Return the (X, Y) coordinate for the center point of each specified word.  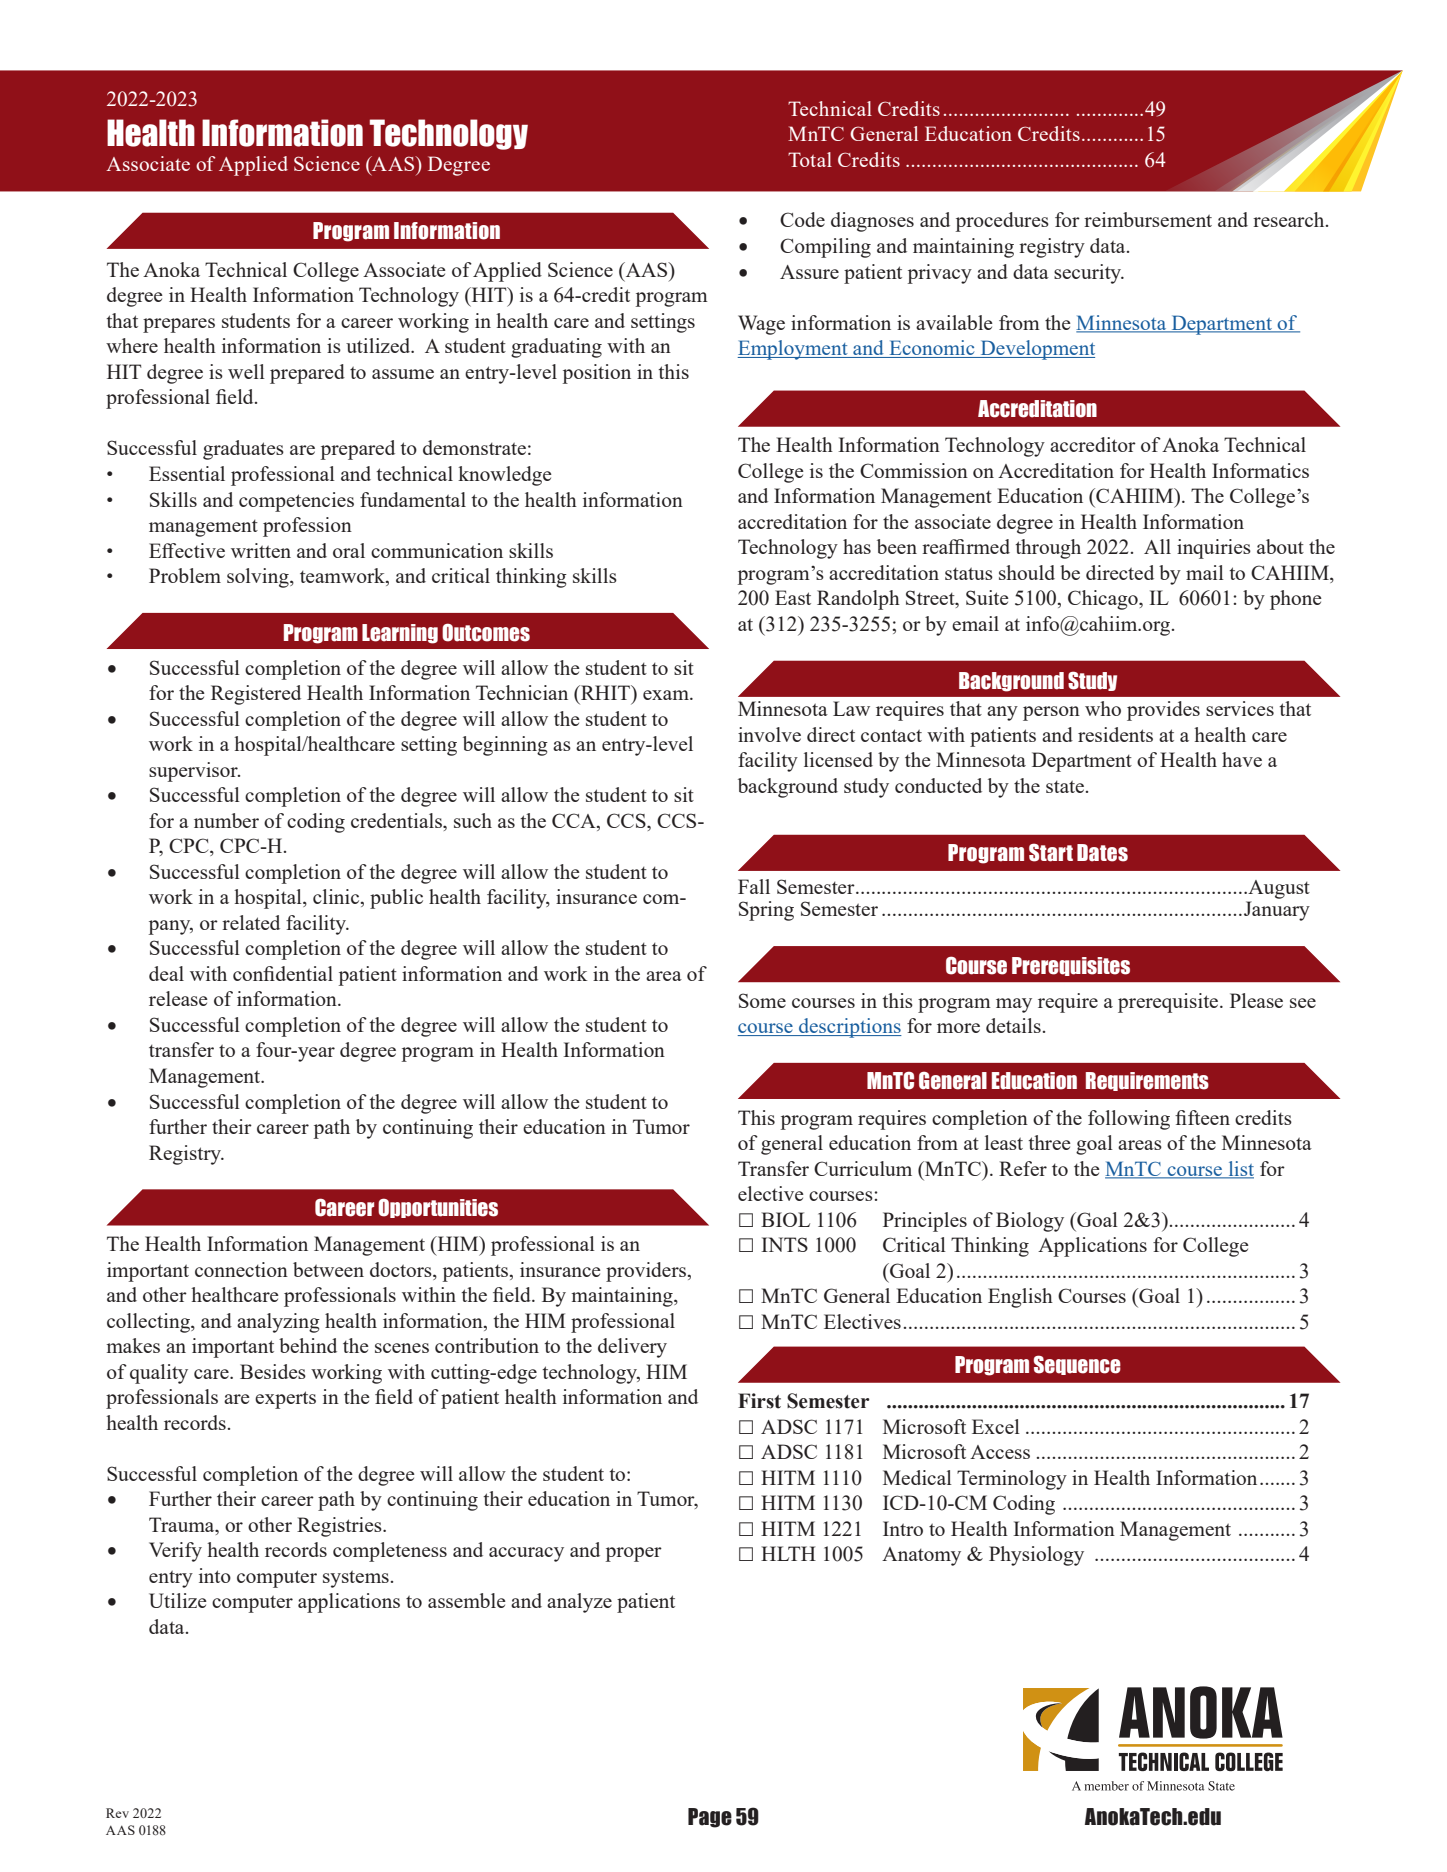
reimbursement (1148, 219)
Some (762, 1000)
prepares (179, 325)
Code (802, 219)
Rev (117, 1813)
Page (710, 1818)
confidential (283, 973)
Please (1256, 1000)
